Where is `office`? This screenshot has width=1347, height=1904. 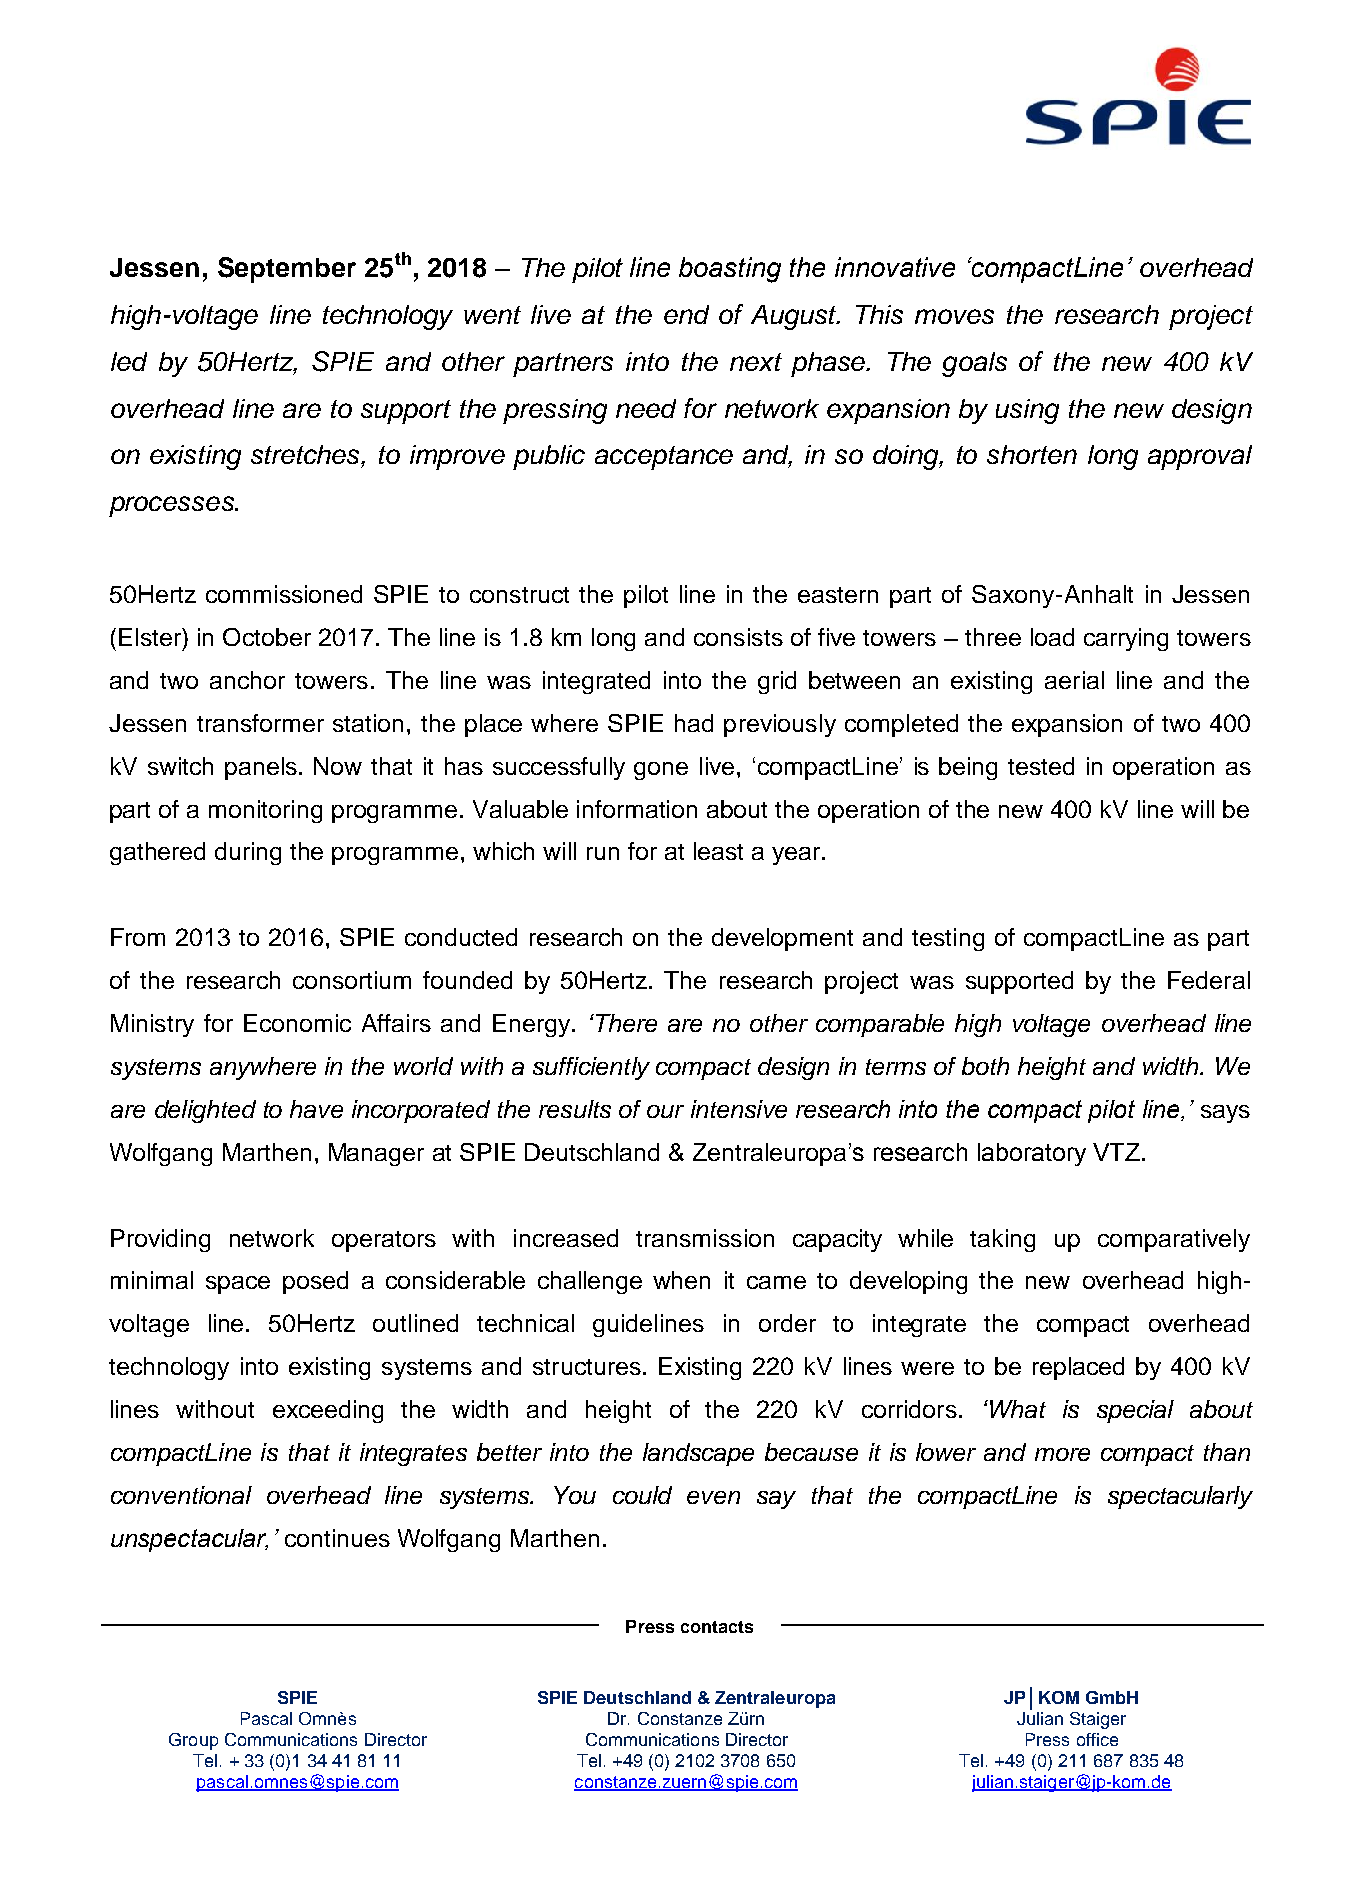
office is located at coordinates (1097, 1739).
